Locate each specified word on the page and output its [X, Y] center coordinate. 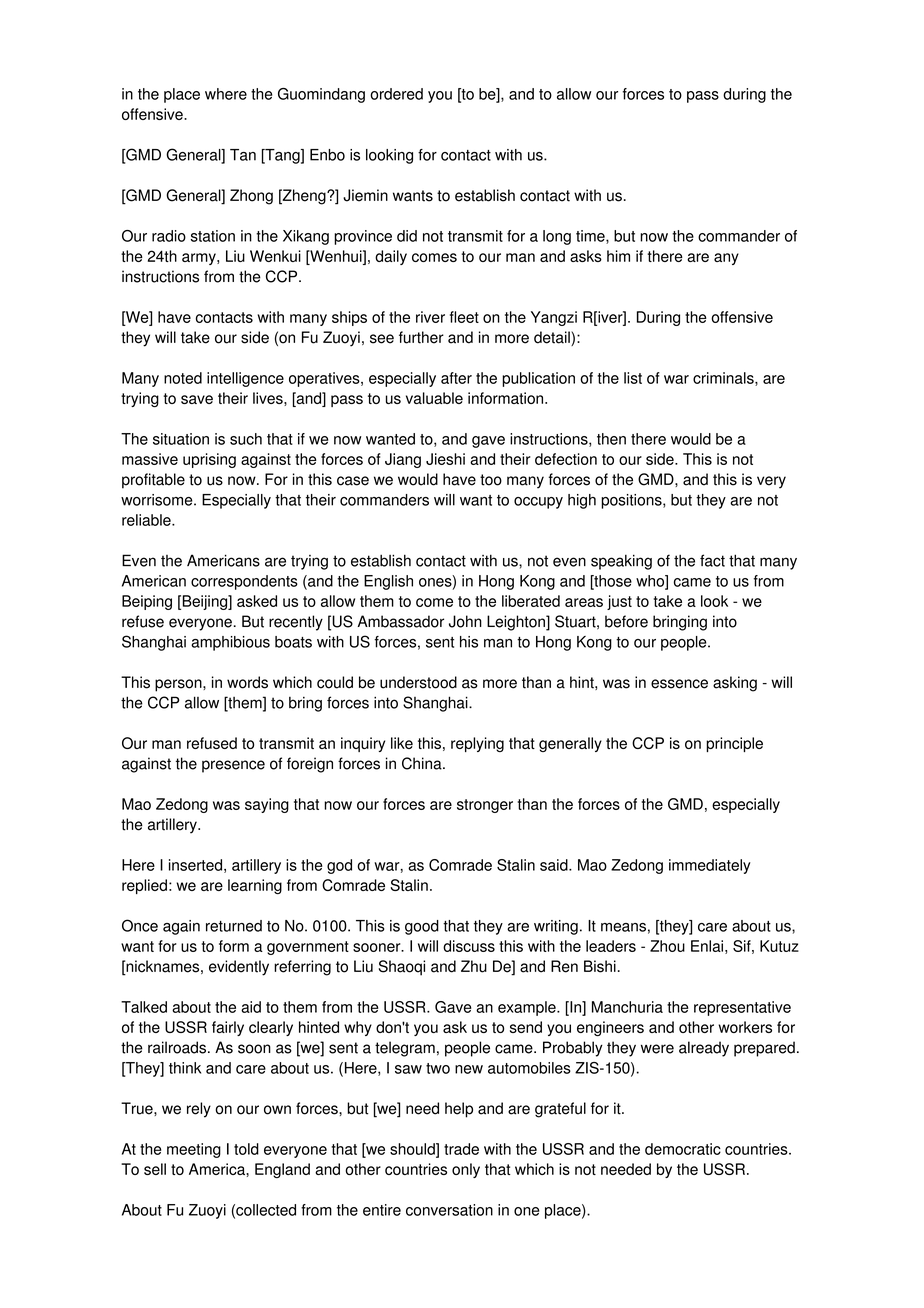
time [591, 237]
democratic [683, 1149]
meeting [194, 1150]
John [465, 621]
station [213, 236]
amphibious [230, 643]
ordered [396, 94]
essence [679, 684]
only [466, 1170]
